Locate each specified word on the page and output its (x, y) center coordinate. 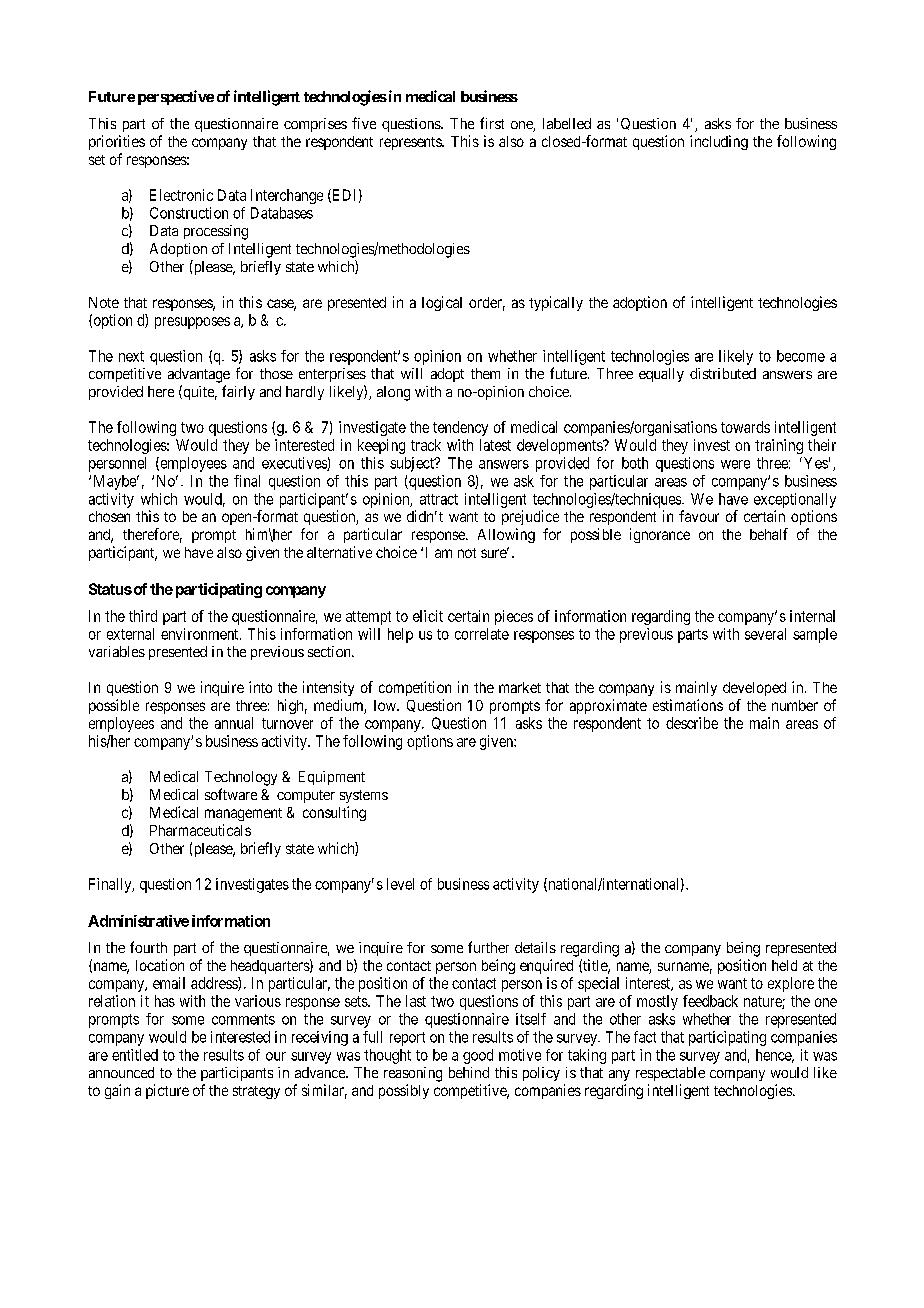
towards (745, 427)
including (719, 142)
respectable (670, 1074)
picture (167, 1091)
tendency (460, 428)
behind (469, 1072)
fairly (238, 392)
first (492, 123)
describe (692, 723)
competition (415, 688)
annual (234, 723)
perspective (176, 97)
